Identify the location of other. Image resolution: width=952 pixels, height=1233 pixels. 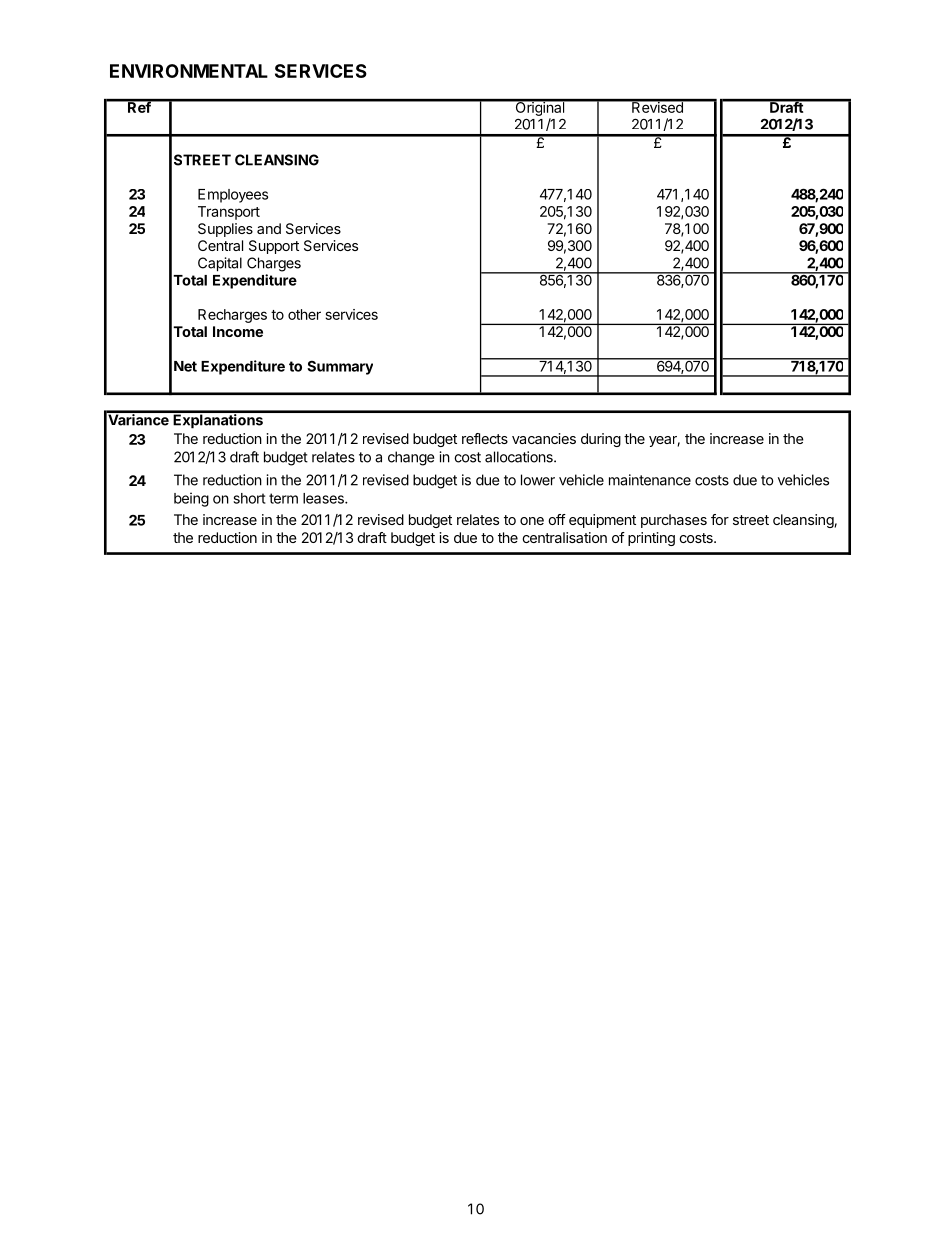
(304, 314).
